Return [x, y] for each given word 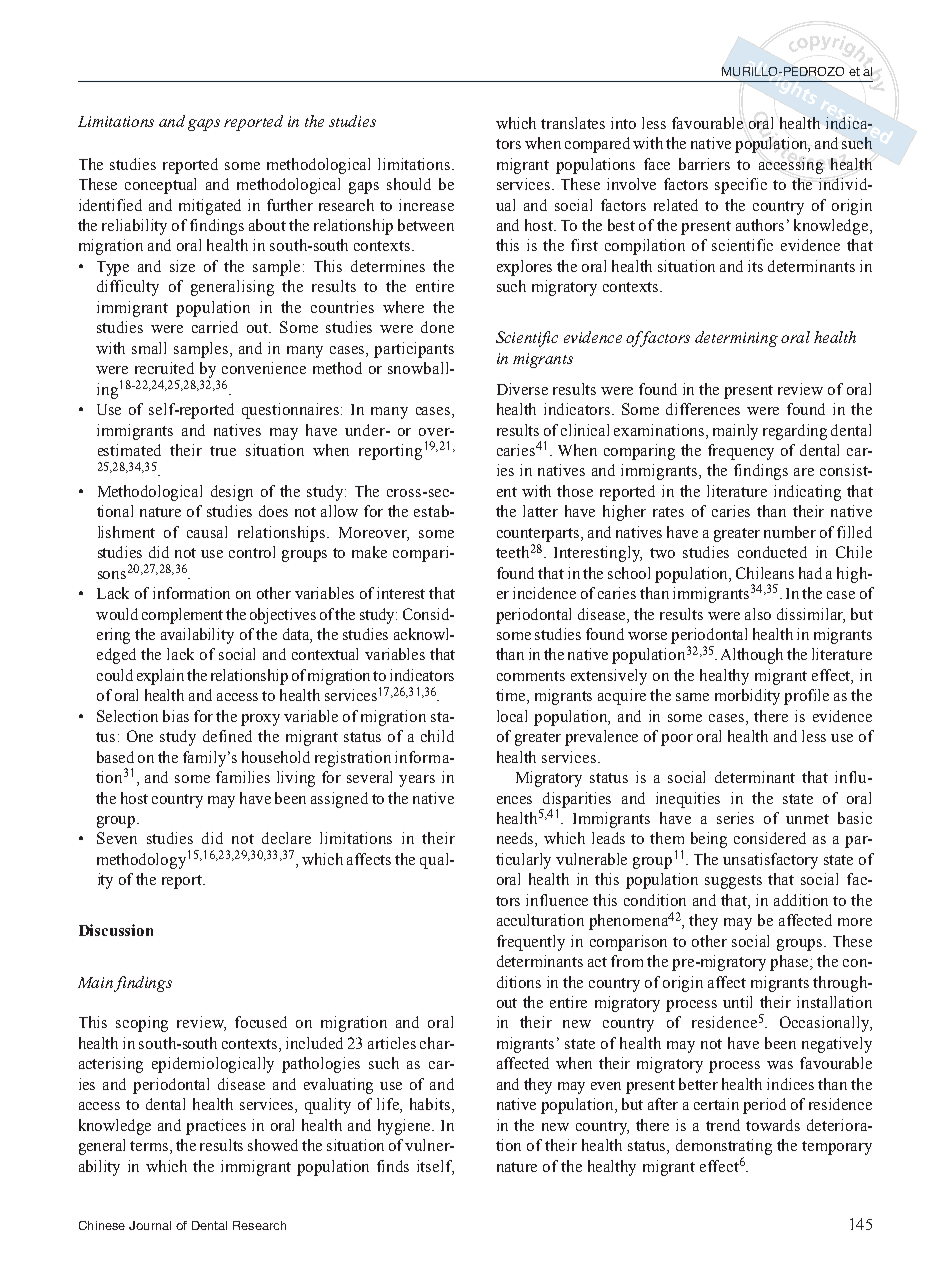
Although [752, 656]
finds [393, 1166]
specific [741, 186]
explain [160, 677]
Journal [150, 1225]
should [409, 184]
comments [531, 676]
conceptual [160, 186]
